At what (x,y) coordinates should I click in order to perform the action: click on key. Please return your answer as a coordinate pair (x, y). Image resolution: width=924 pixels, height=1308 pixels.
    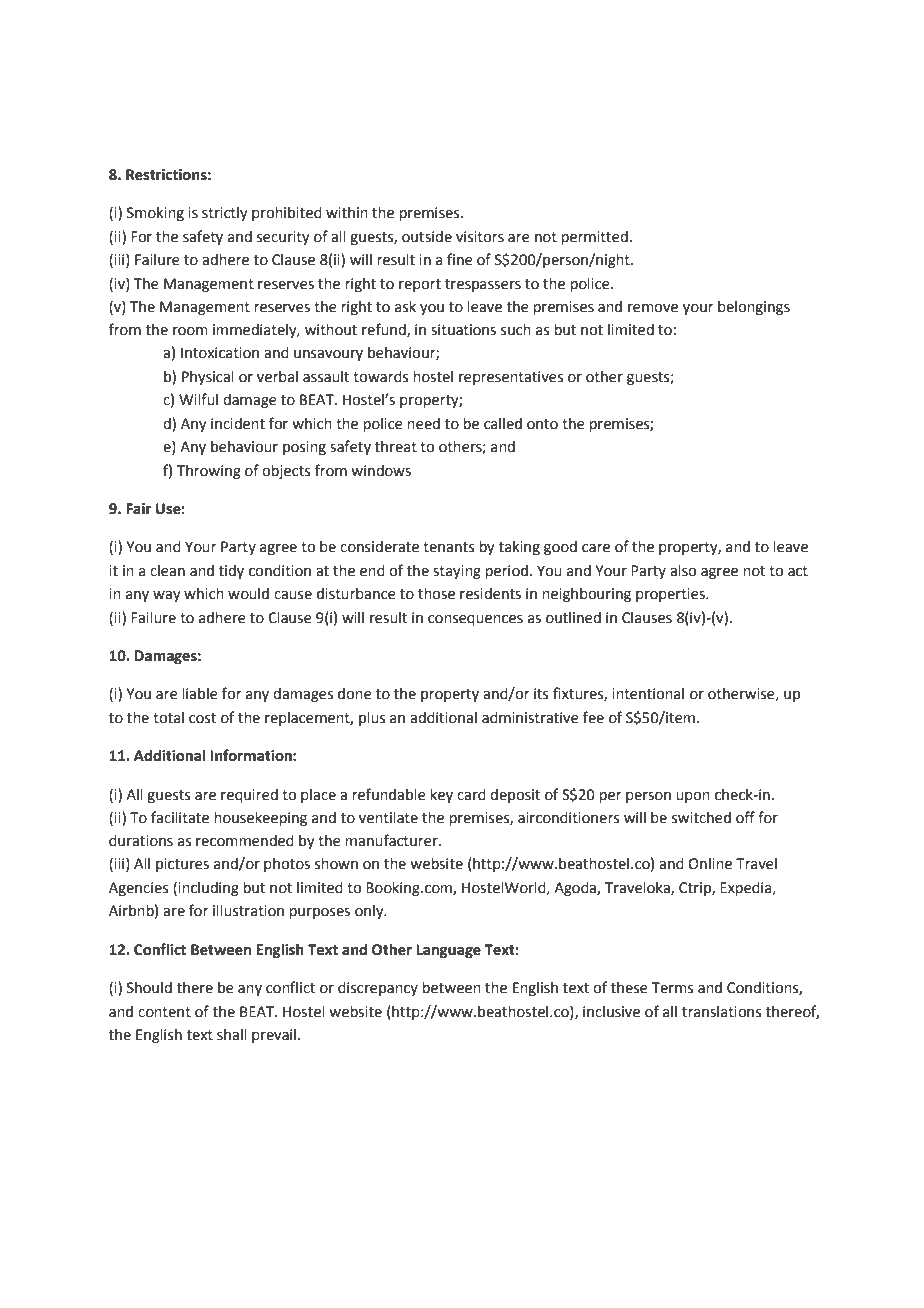
    Looking at the image, I should click on (441, 796).
